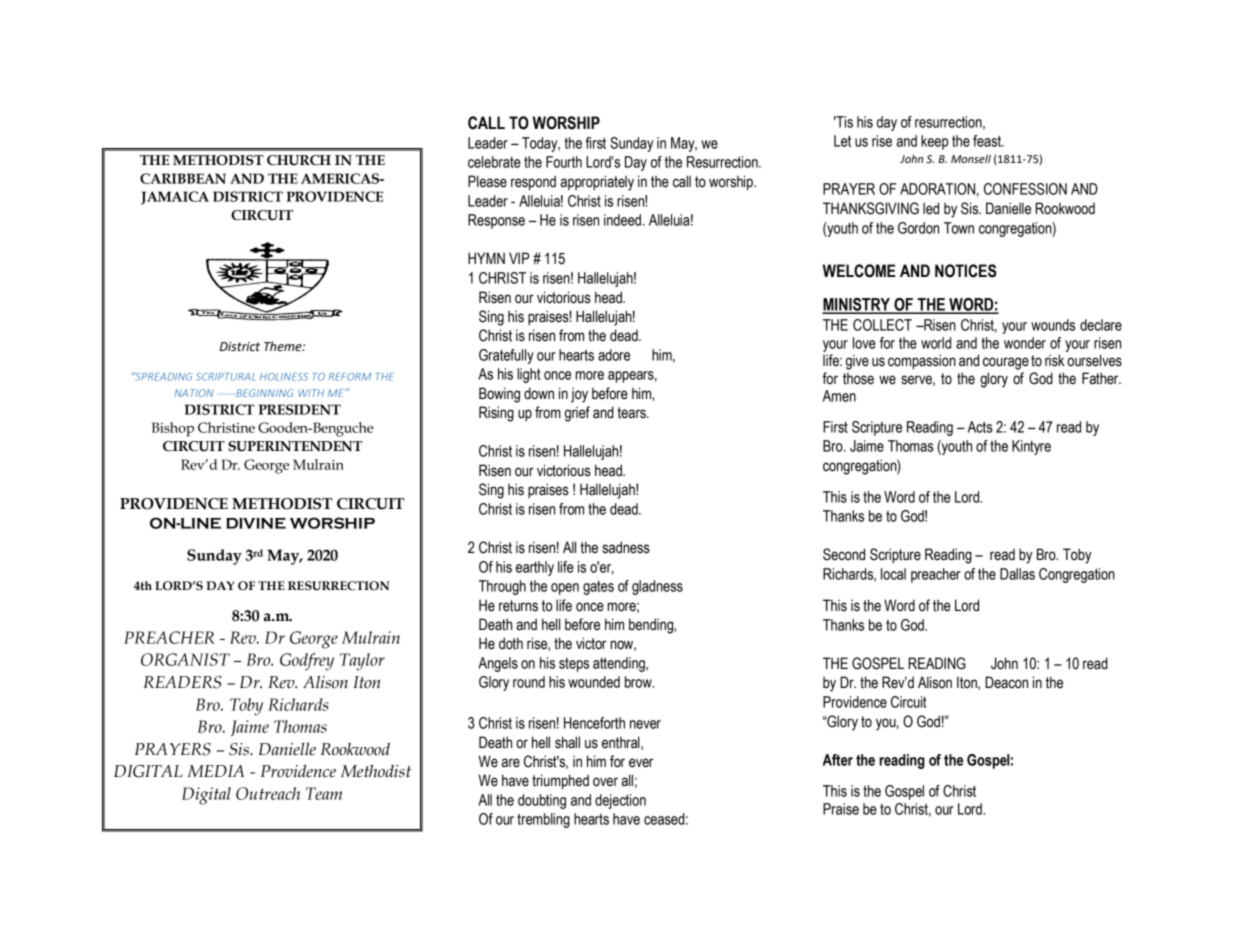  What do you see at coordinates (988, 141) in the screenshot?
I see `feast` at bounding box center [988, 141].
